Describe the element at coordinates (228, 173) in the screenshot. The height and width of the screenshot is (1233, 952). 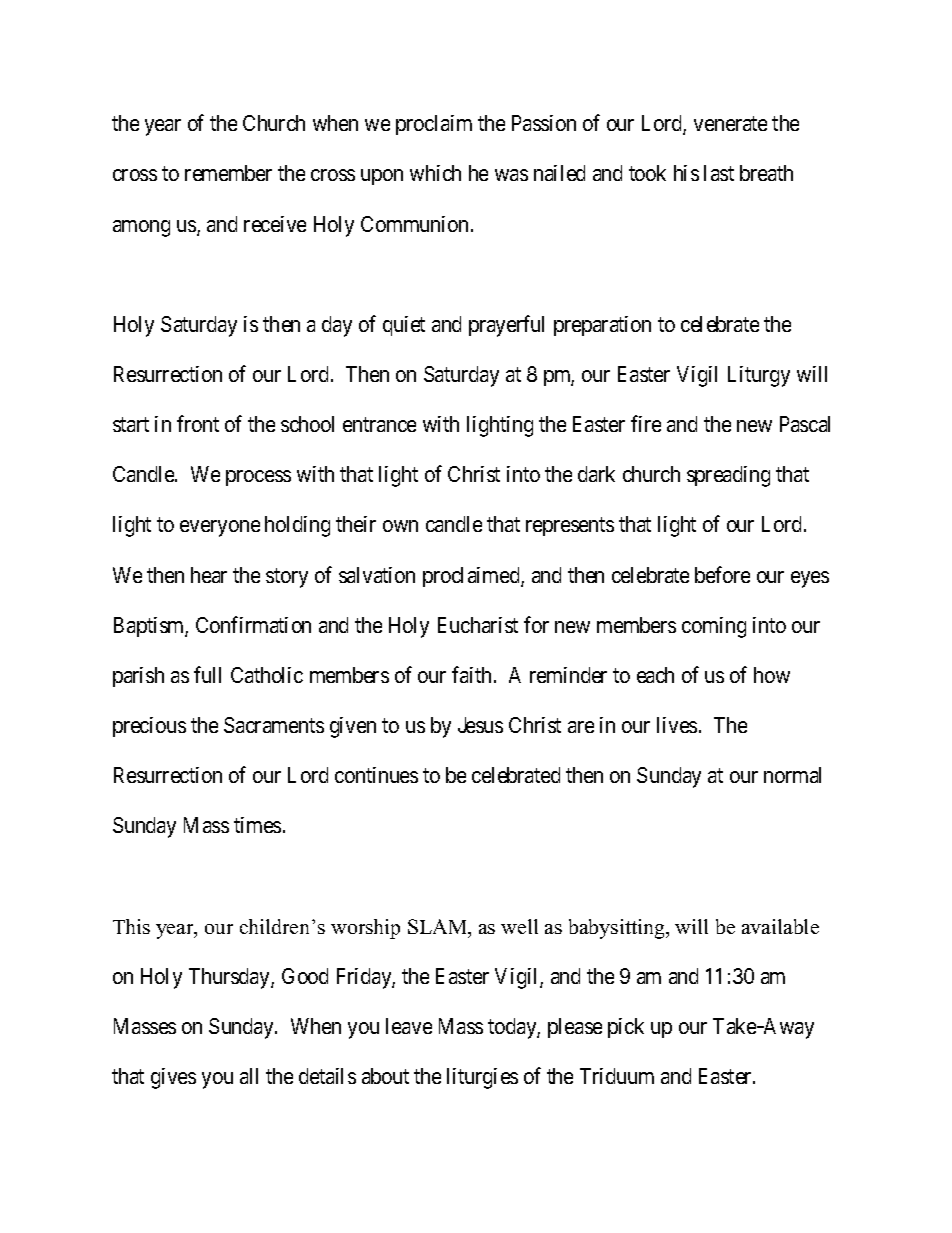
I see `remember` at that location.
